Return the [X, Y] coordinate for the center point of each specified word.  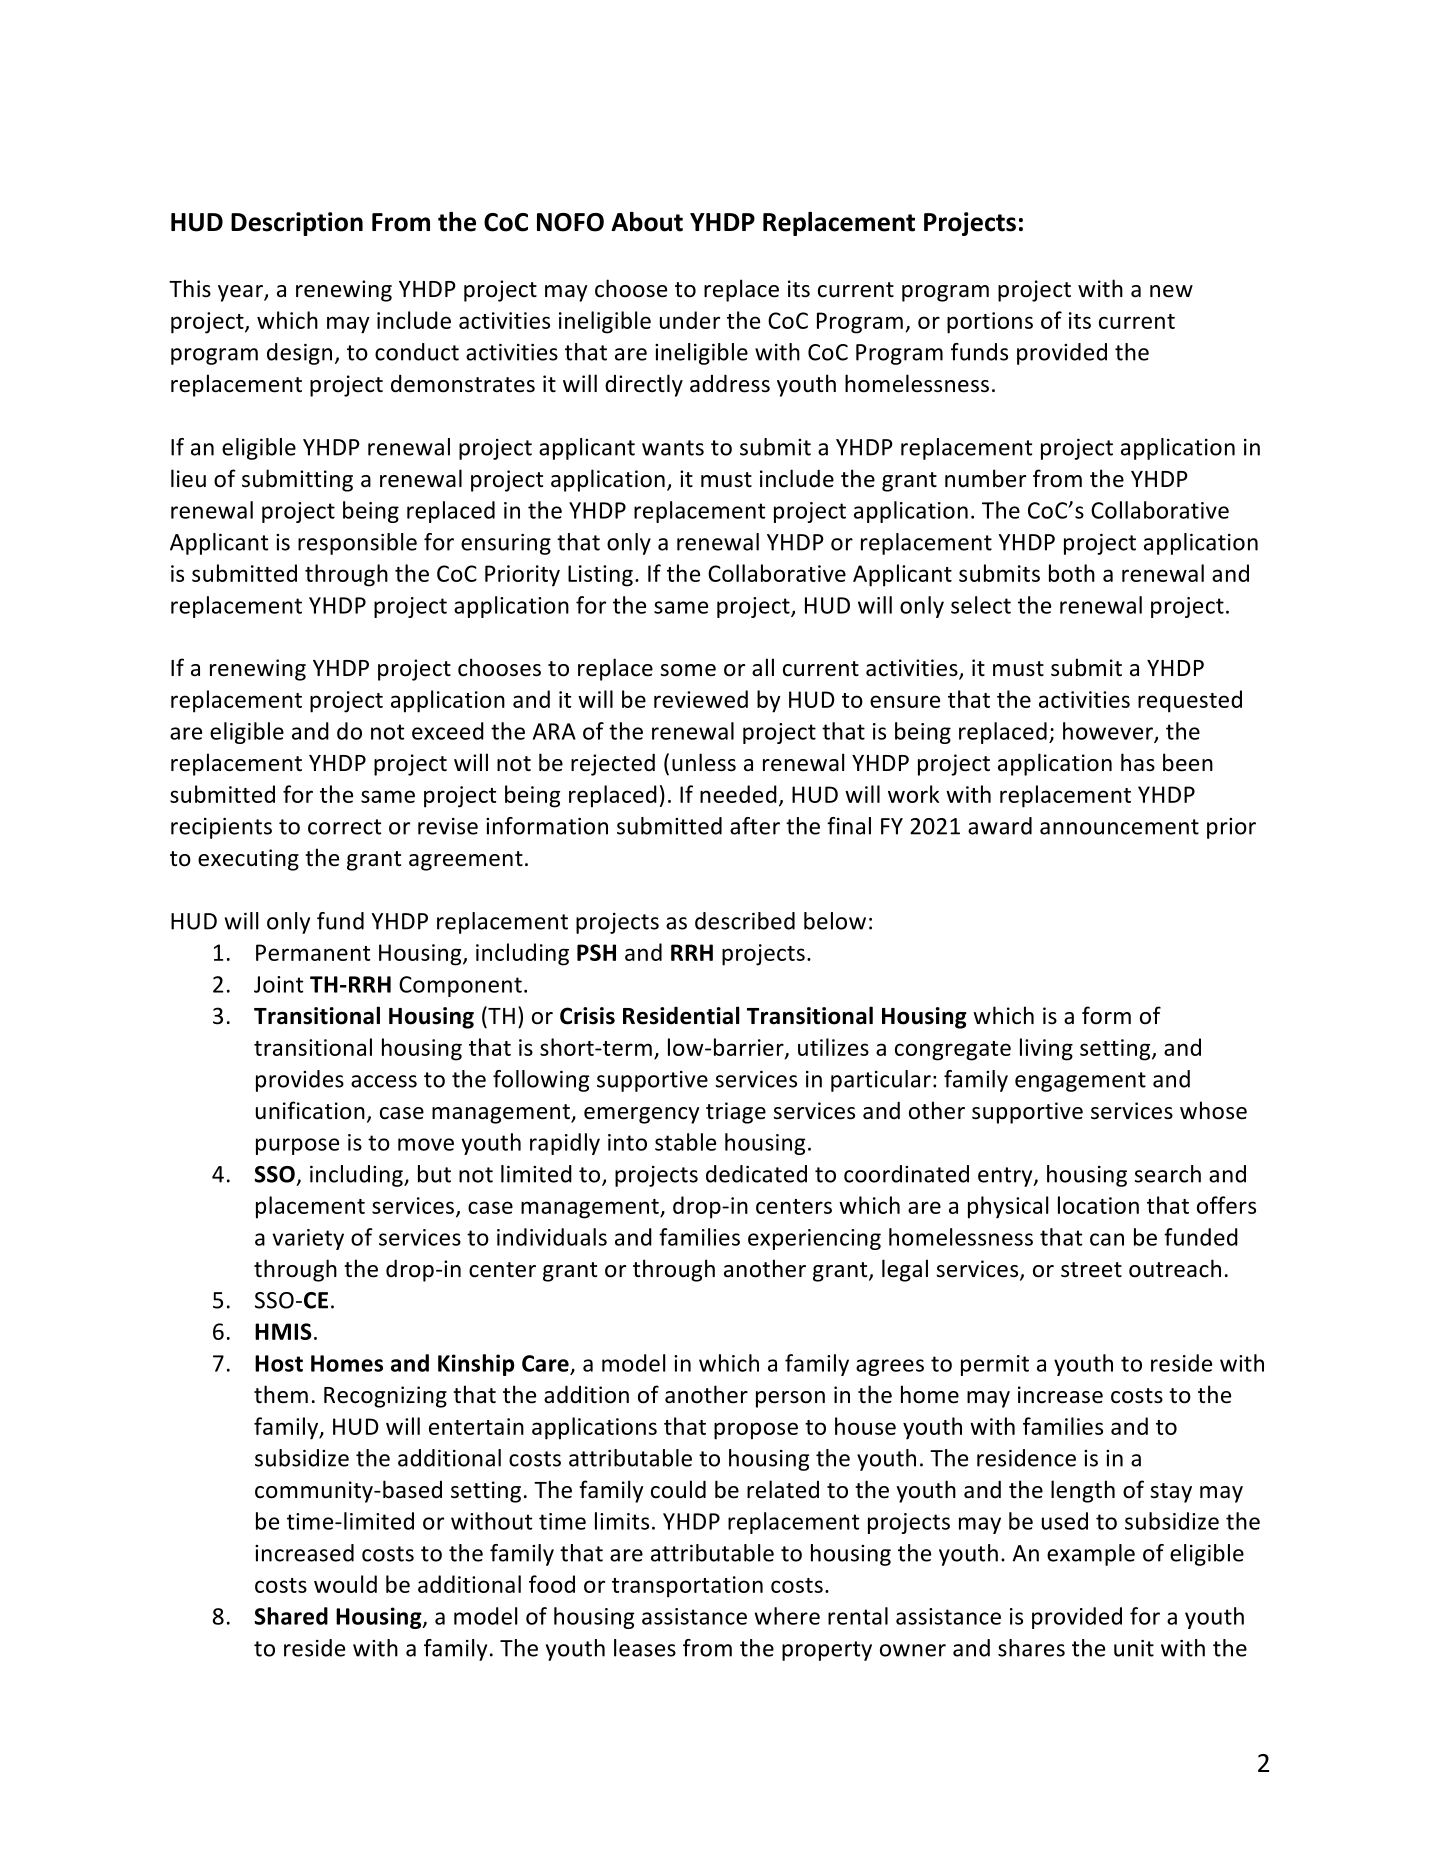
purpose [297, 1146]
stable [685, 1142]
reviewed [701, 699]
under [690, 320]
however [1109, 732]
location [1098, 1205]
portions [990, 323]
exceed [448, 731]
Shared [291, 1616]
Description [297, 224]
